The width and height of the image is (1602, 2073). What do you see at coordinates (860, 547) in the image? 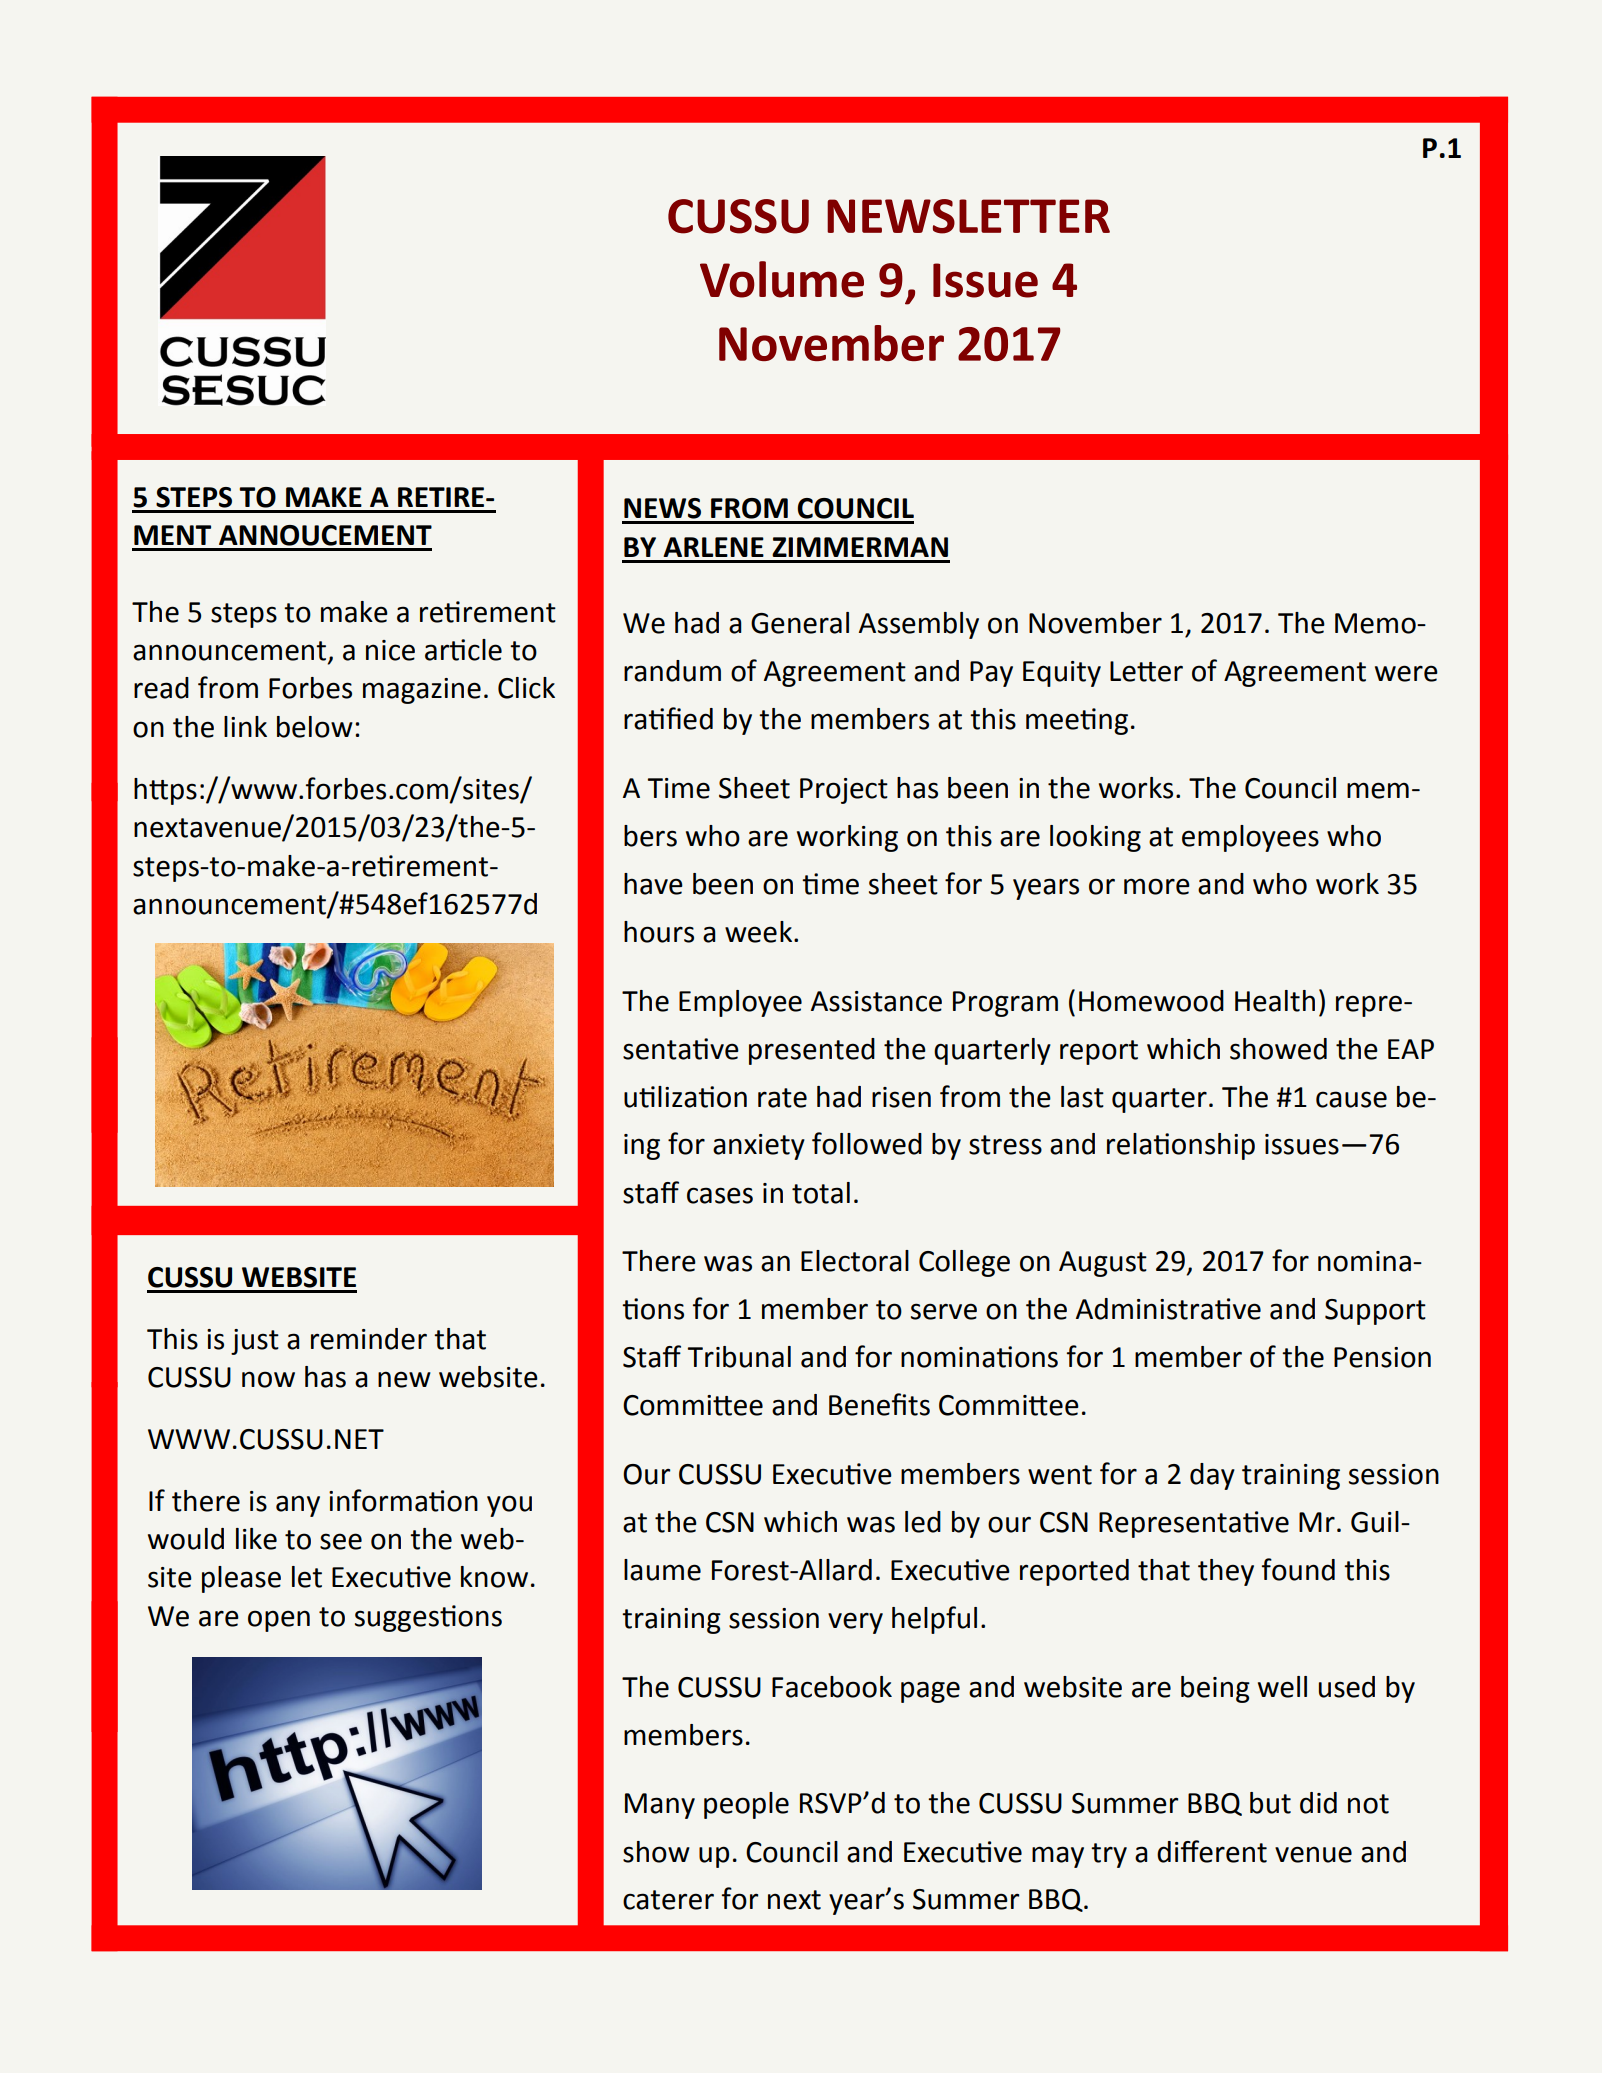
I see `ZIMMERMAN` at bounding box center [860, 547].
